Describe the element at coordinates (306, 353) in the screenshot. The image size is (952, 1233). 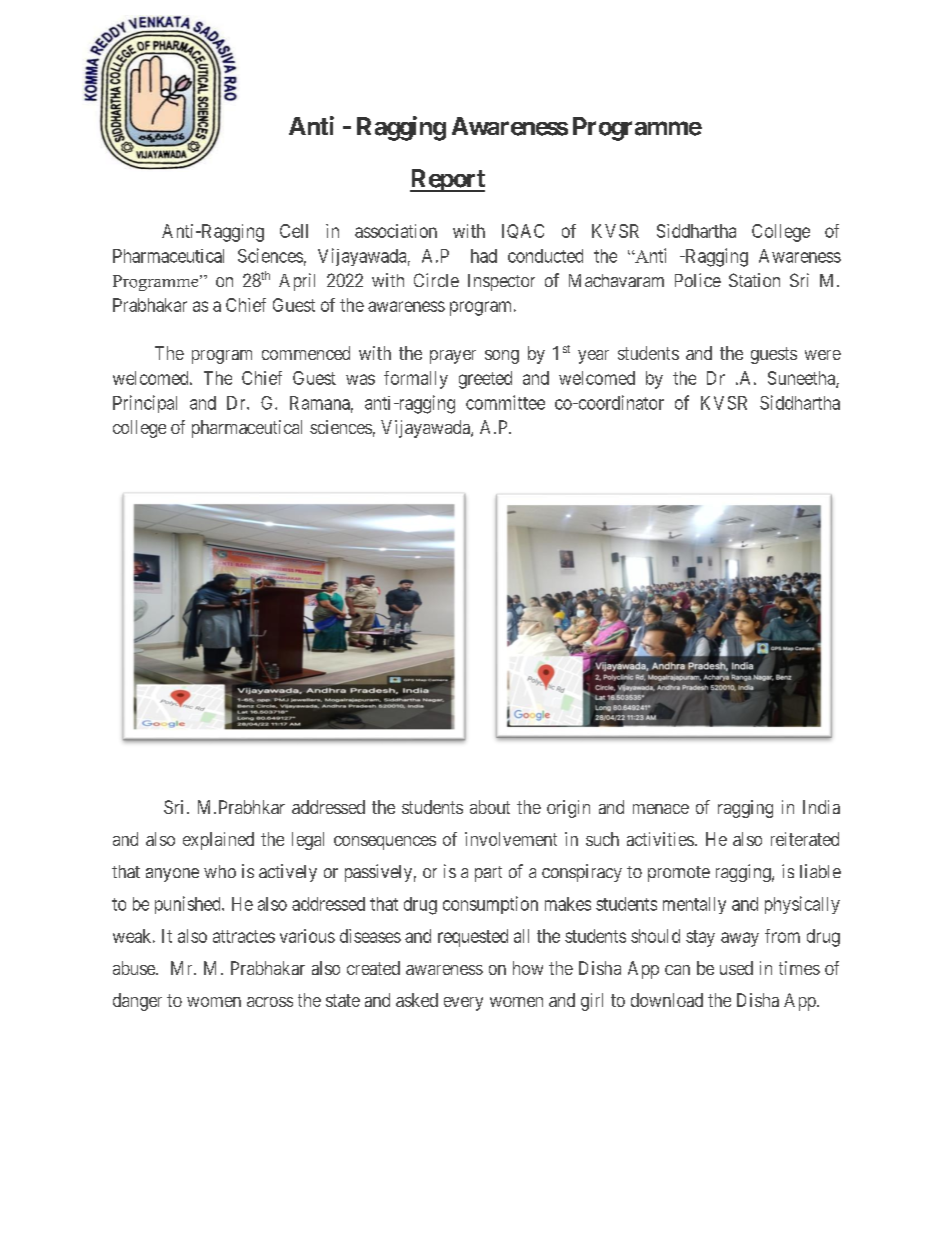
I see `commenced` at that location.
